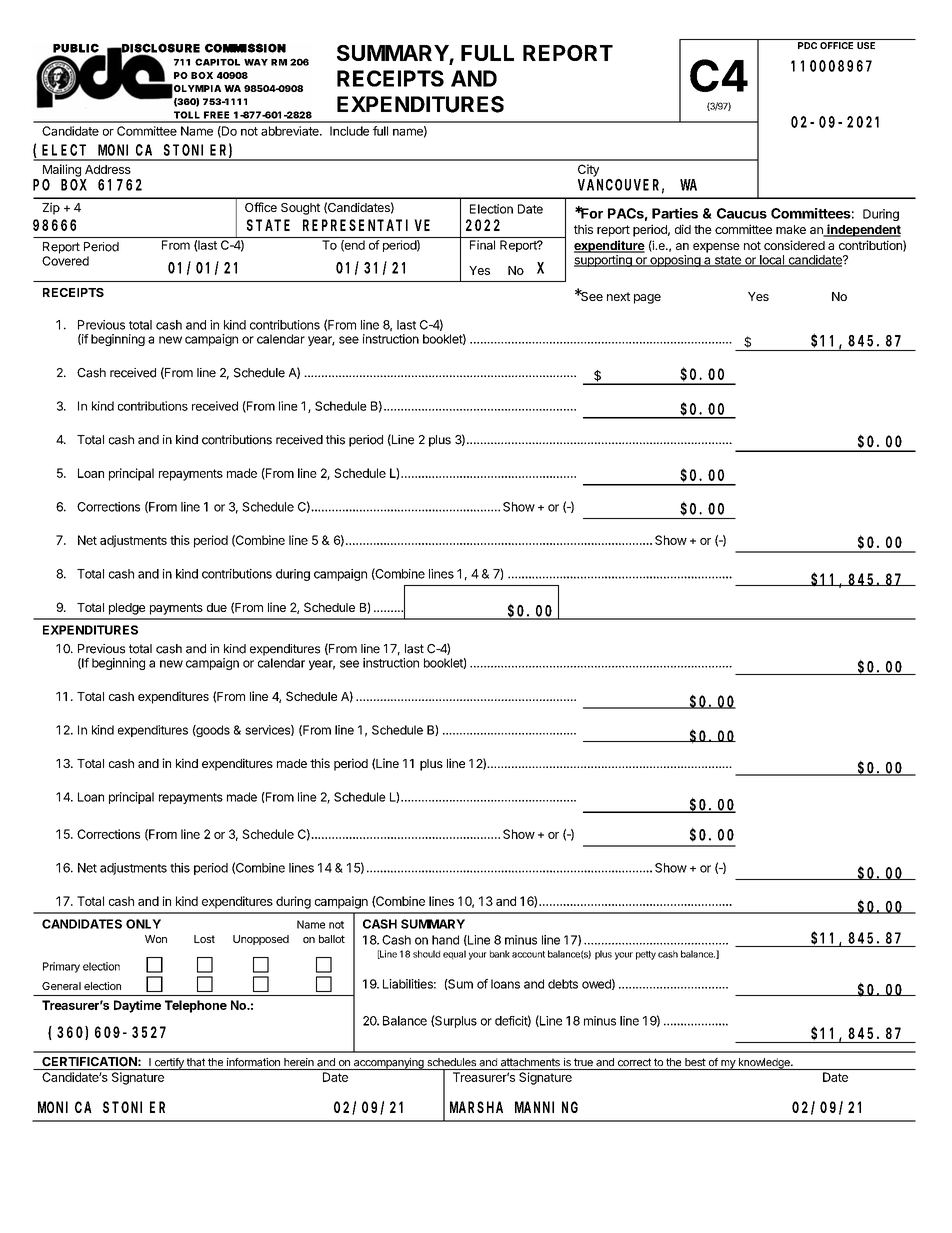 Image resolution: width=952 pixels, height=1233 pixels. Describe the element at coordinates (169, 1064) in the screenshot. I see `certify` at that location.
